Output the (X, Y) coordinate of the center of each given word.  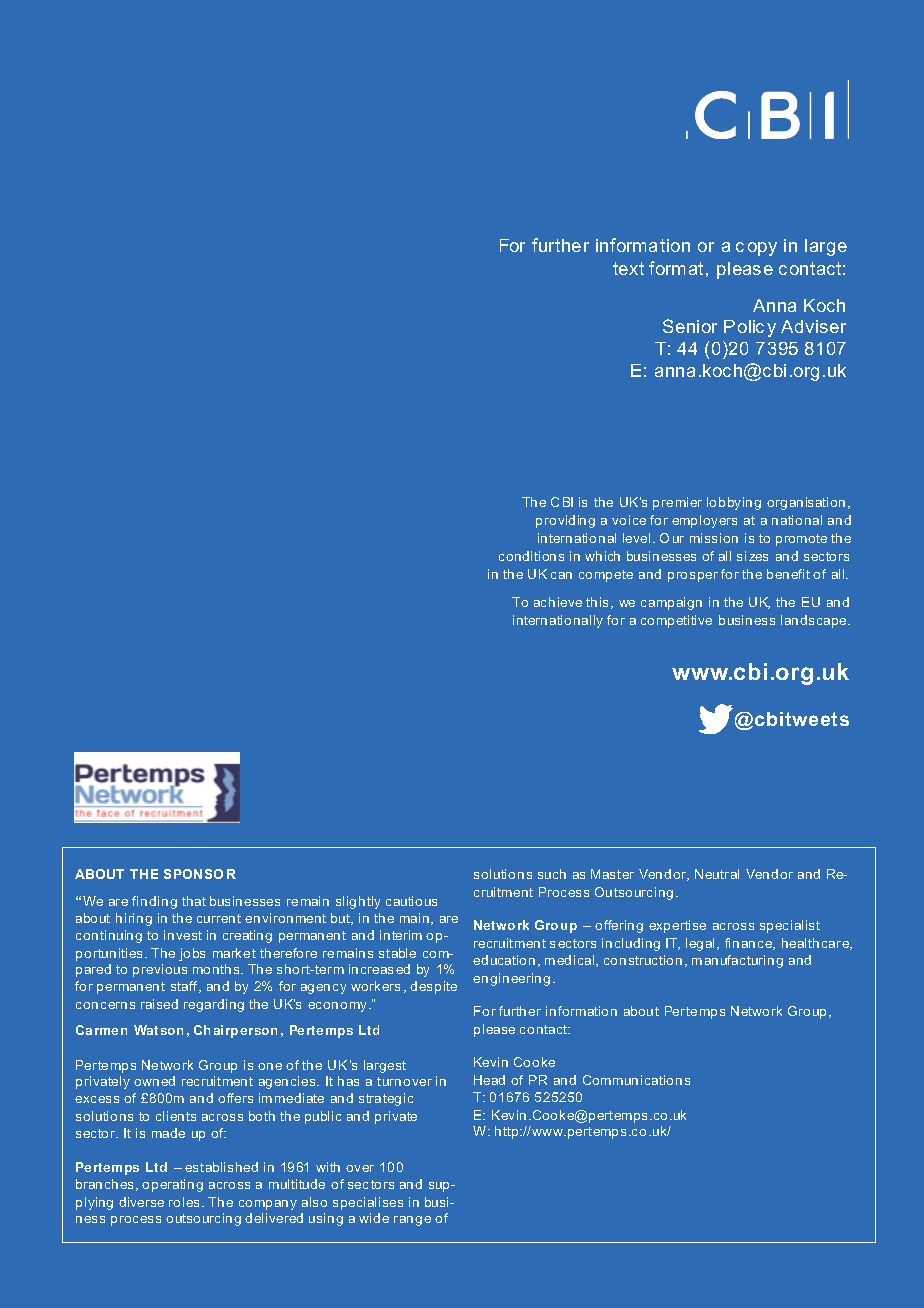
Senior (690, 326)
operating (172, 1185)
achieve (558, 602)
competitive (676, 621)
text (628, 268)
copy (756, 249)
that (194, 901)
